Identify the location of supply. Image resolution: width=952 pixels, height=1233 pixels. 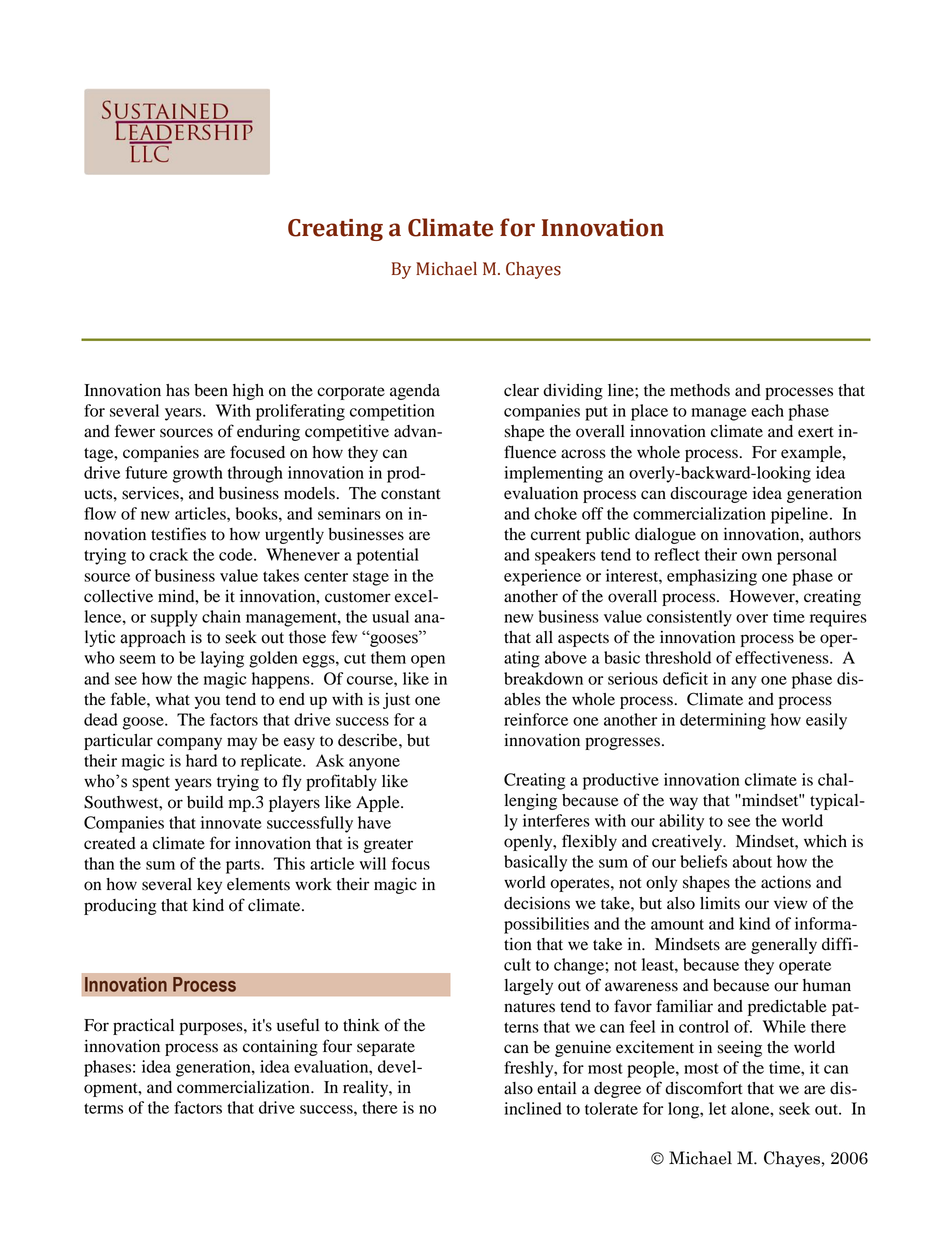
(174, 618).
